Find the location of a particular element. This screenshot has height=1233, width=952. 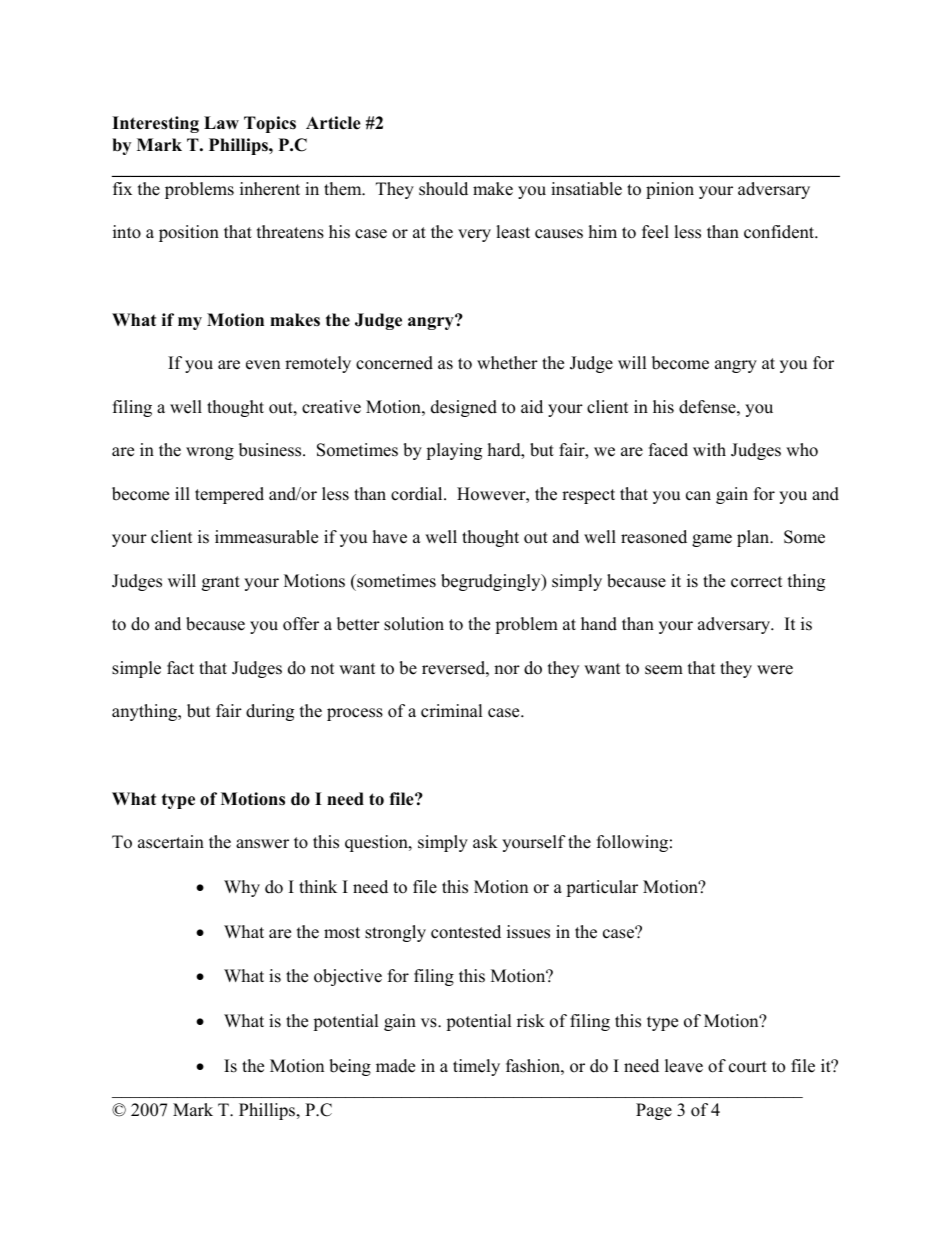

pinion is located at coordinates (670, 190).
